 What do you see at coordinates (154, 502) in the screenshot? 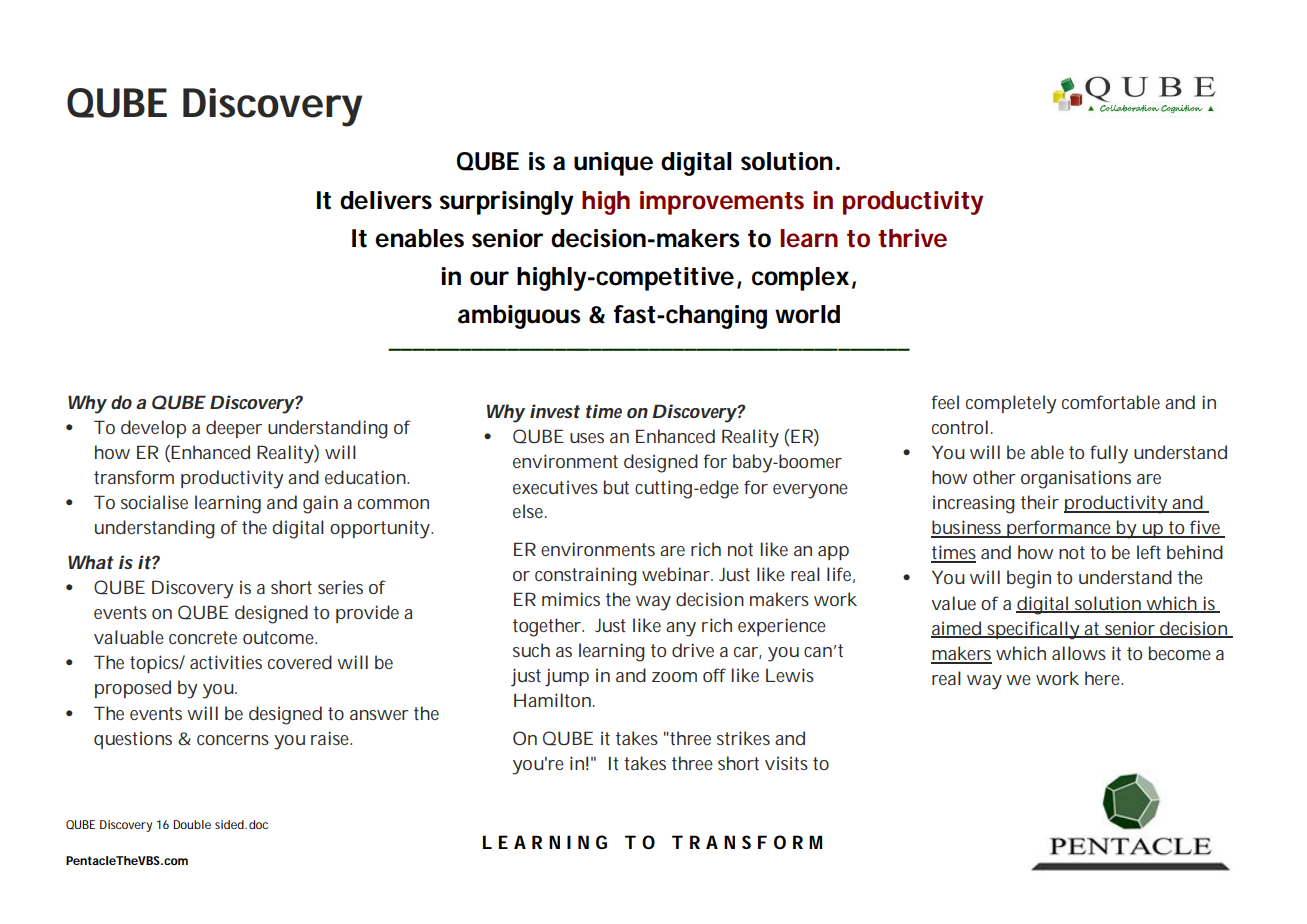
I see `socialise` at bounding box center [154, 502].
